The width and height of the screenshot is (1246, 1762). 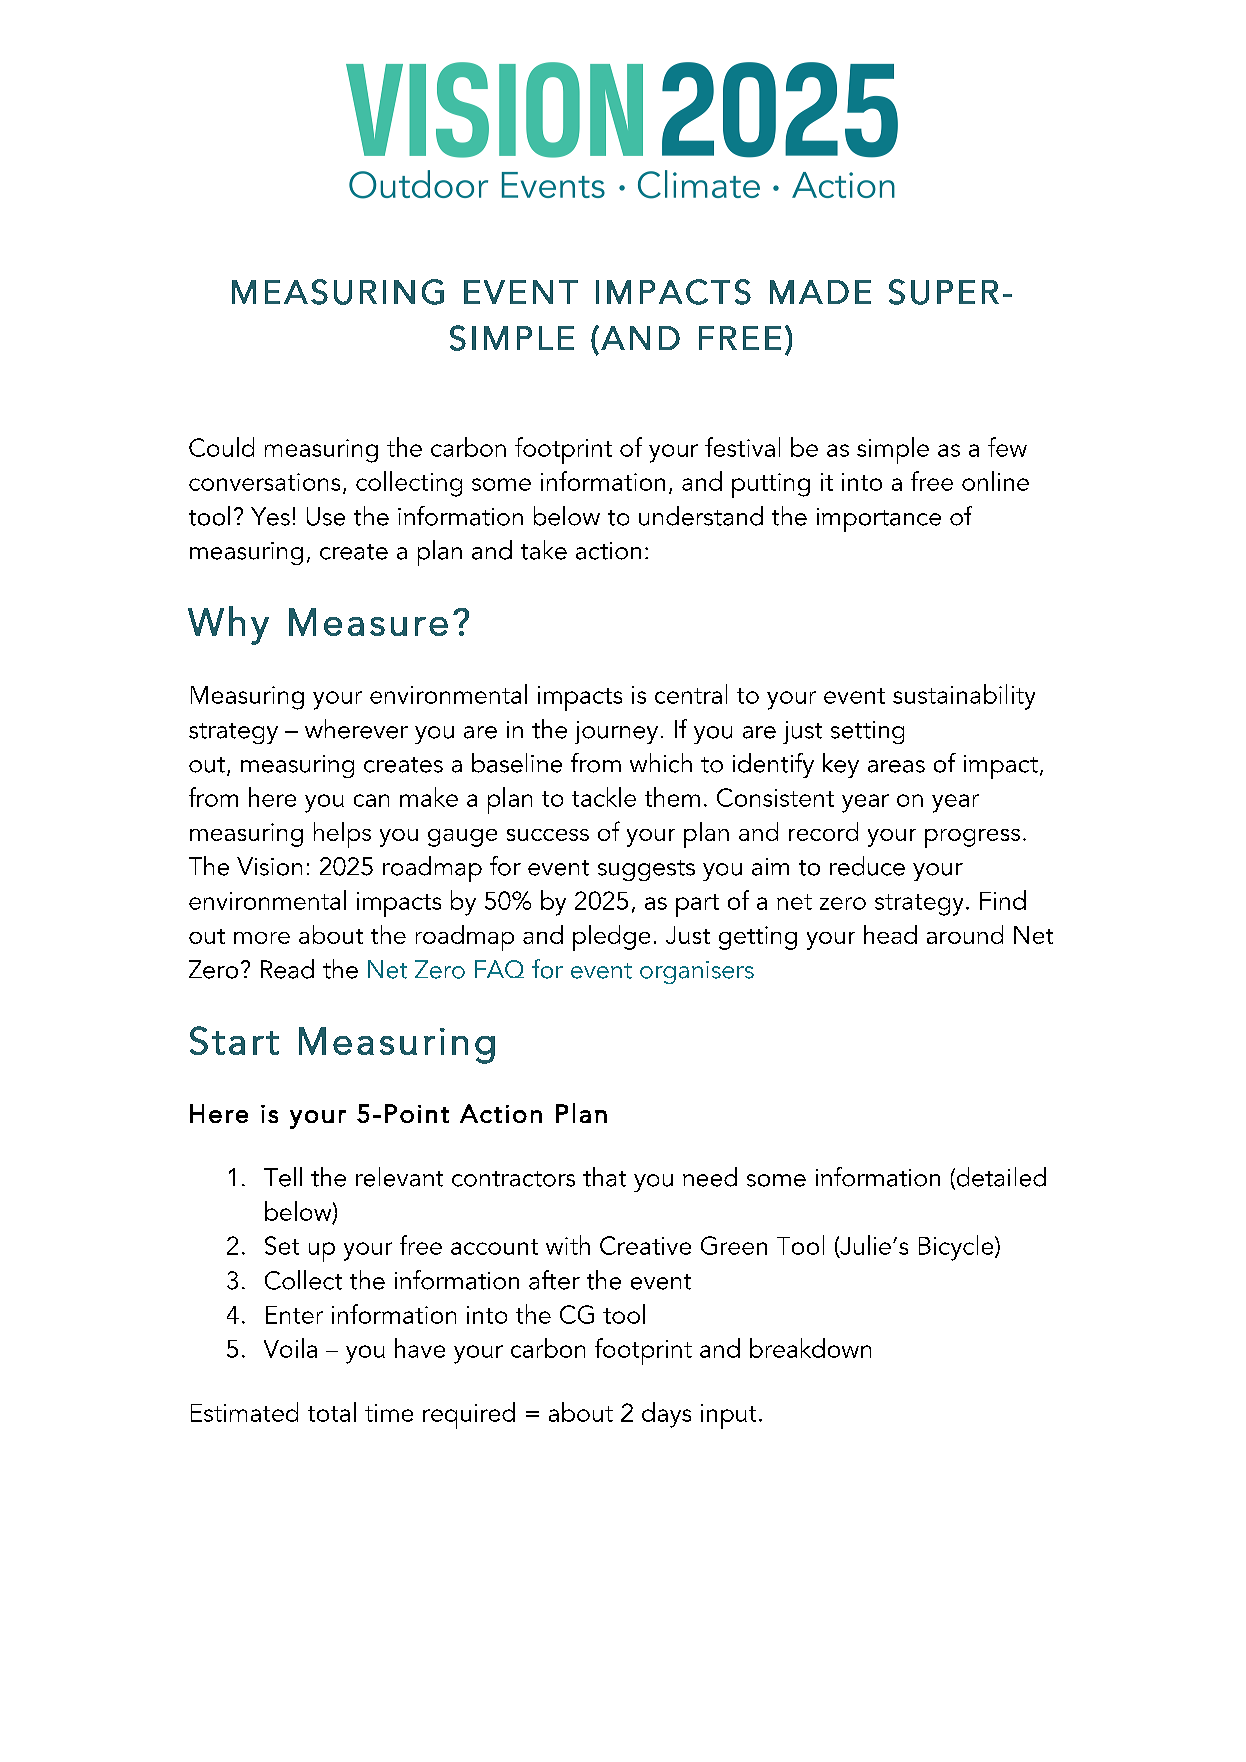 I want to click on sustainability, so click(x=964, y=697).
